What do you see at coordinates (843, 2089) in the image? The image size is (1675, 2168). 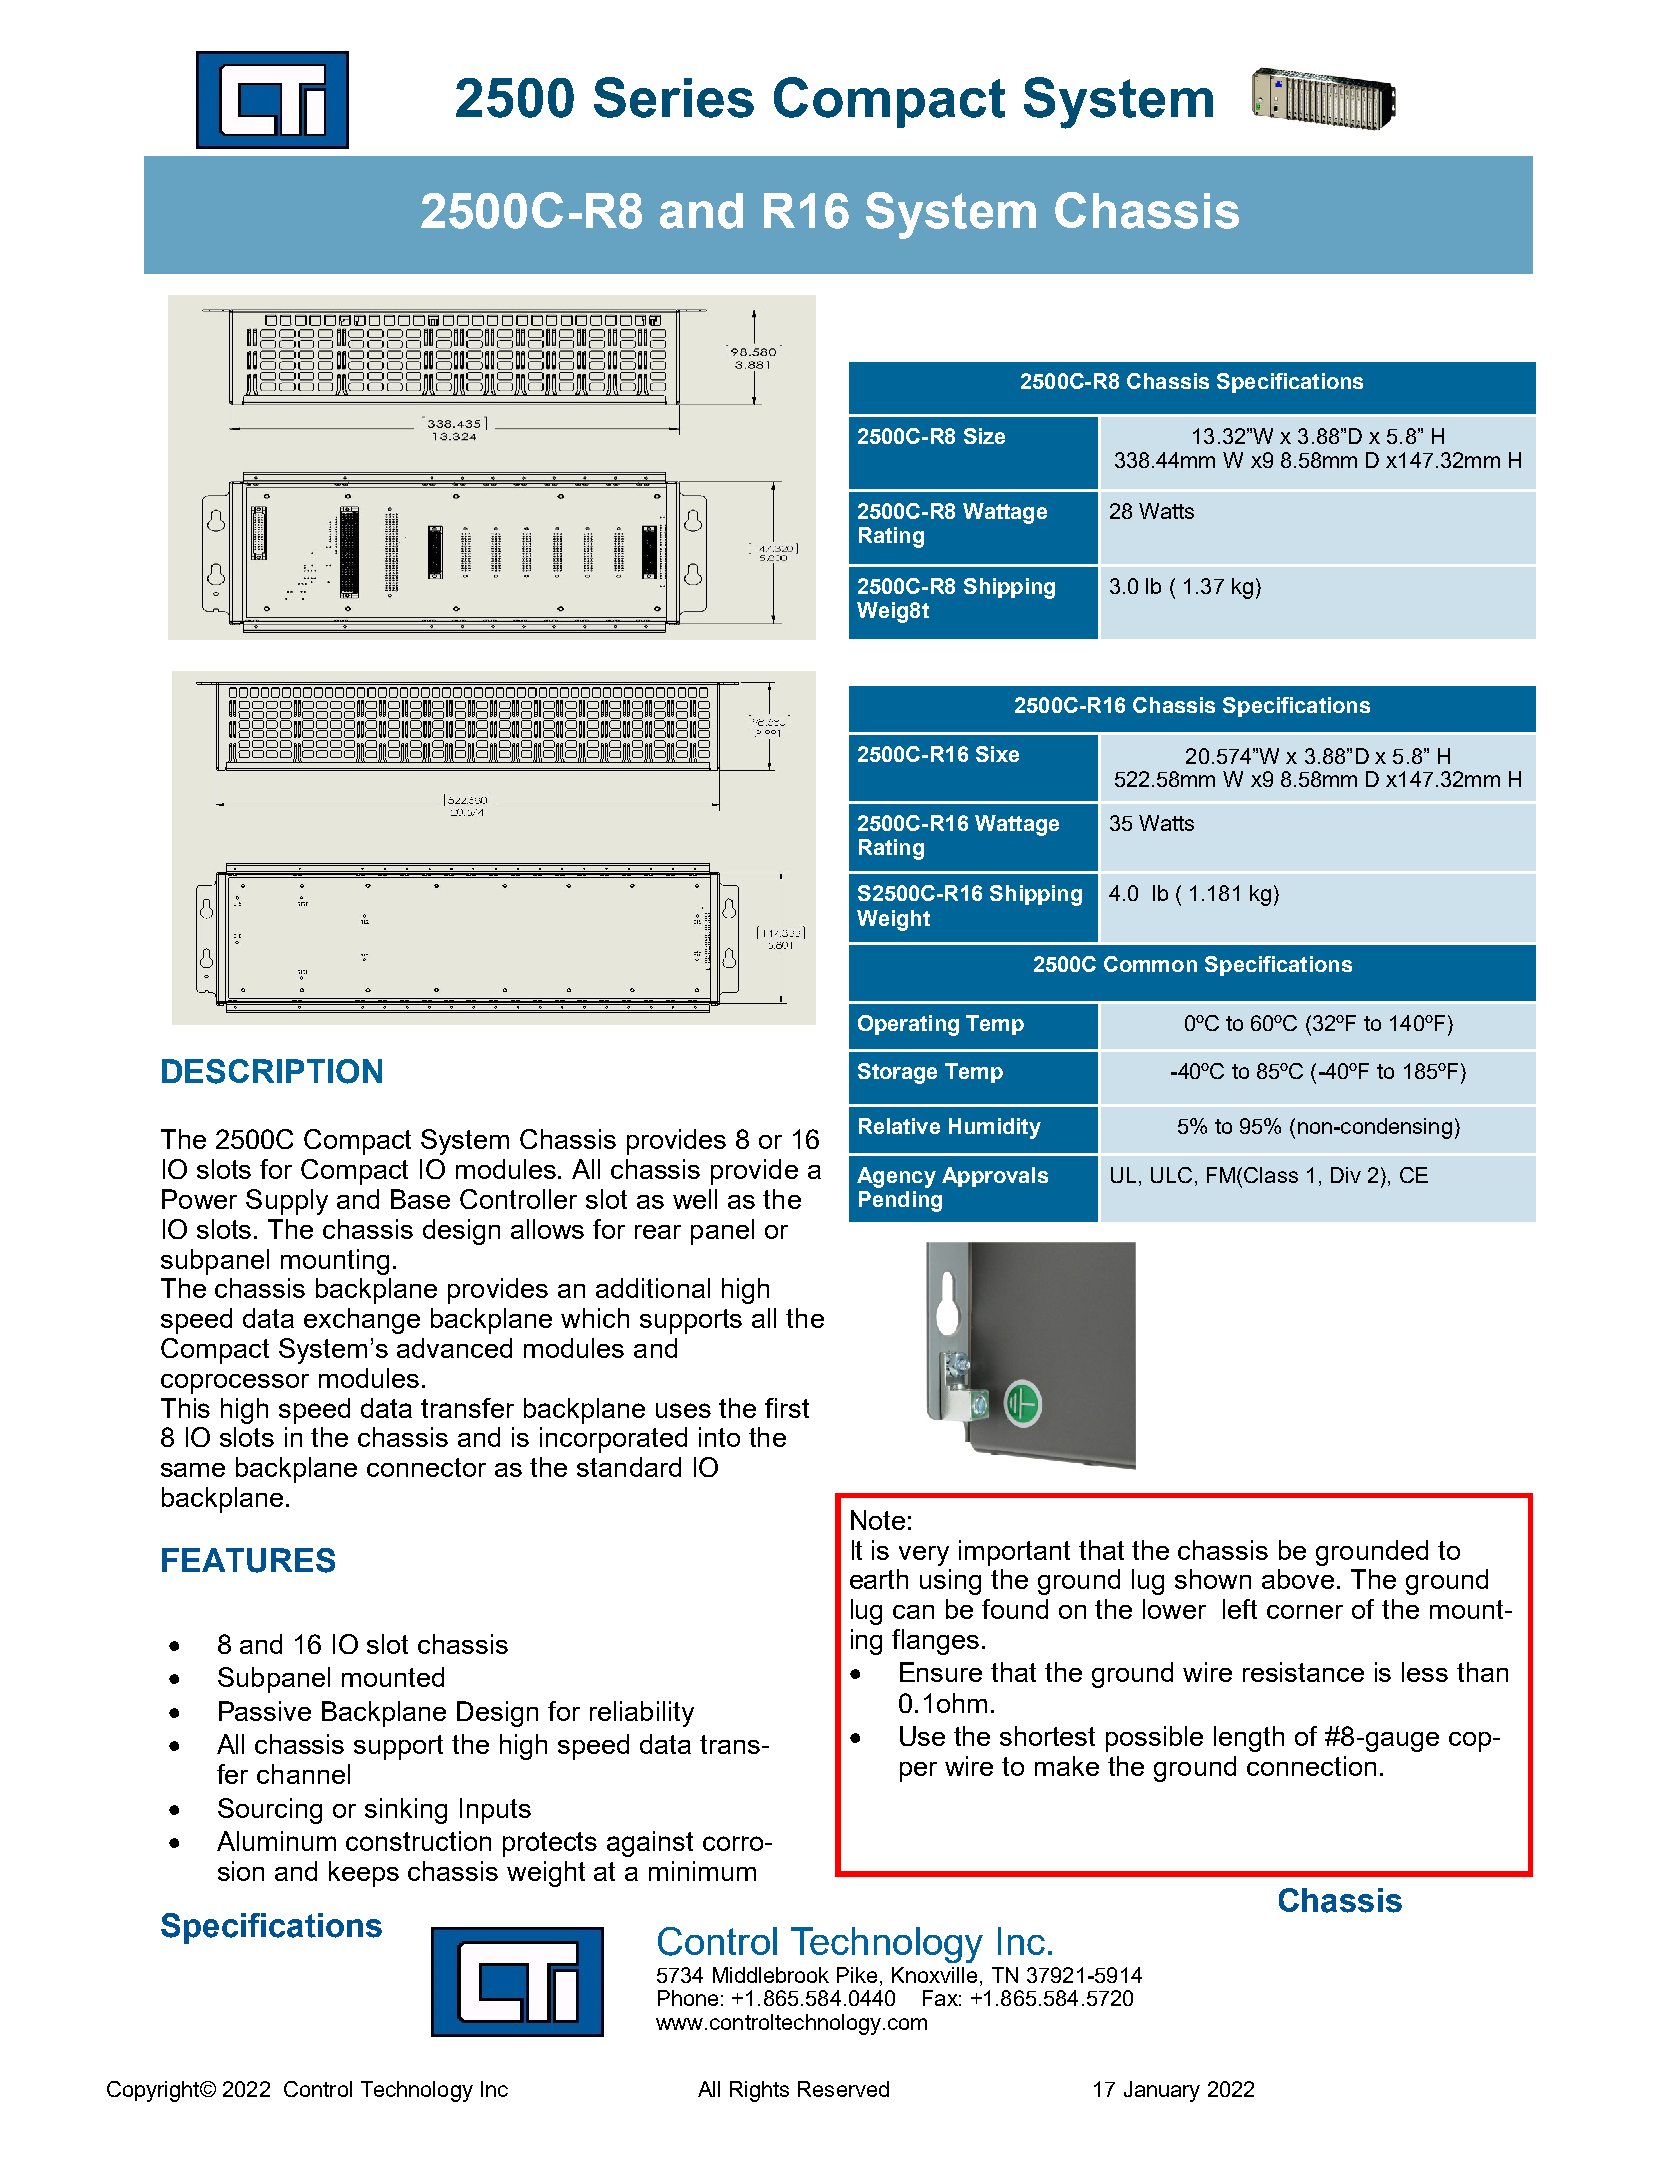 I see `Reserved` at bounding box center [843, 2089].
